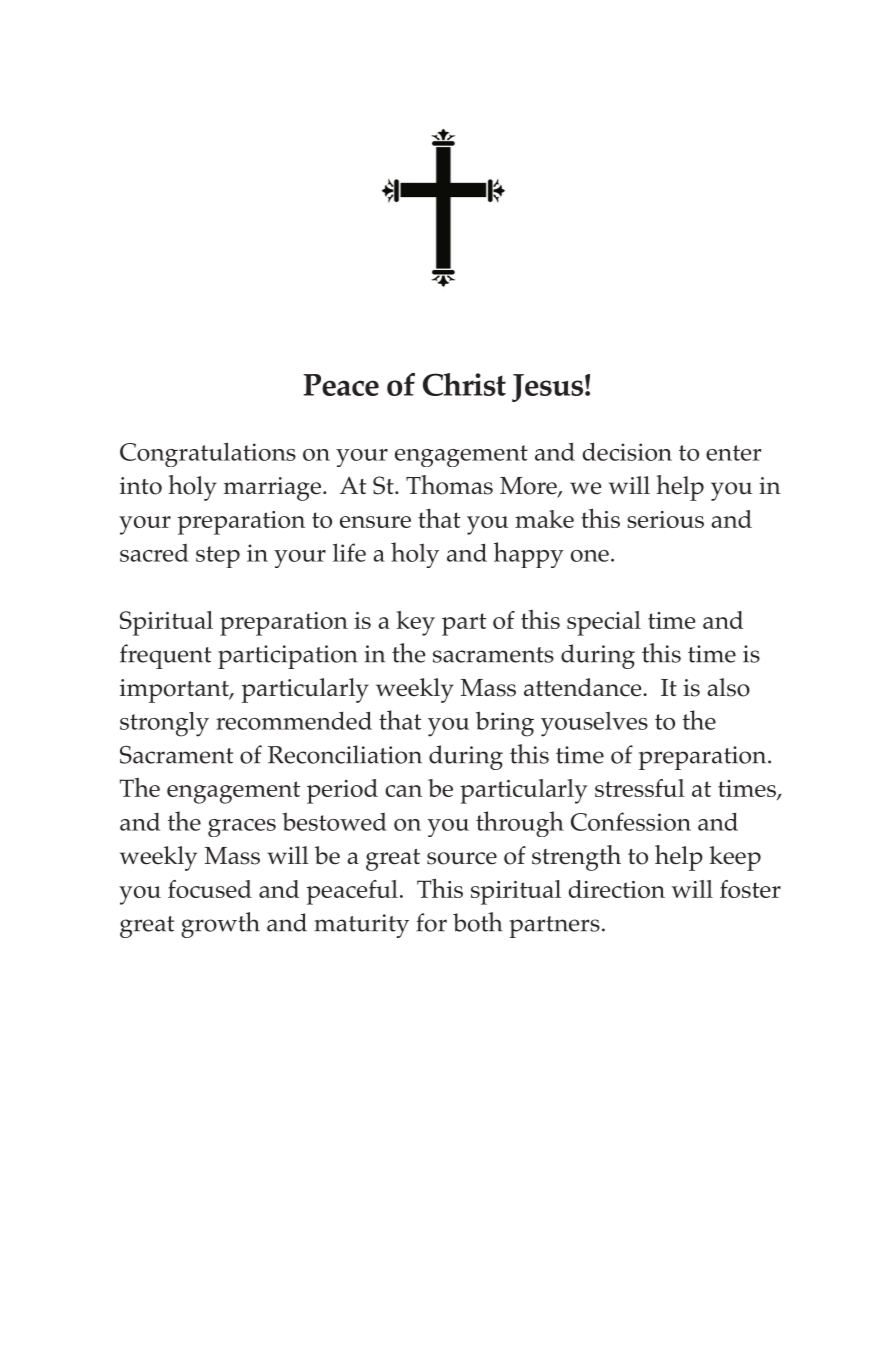 This screenshot has width=887, height=1372. Describe the element at coordinates (403, 791) in the screenshot. I see `can` at that location.
